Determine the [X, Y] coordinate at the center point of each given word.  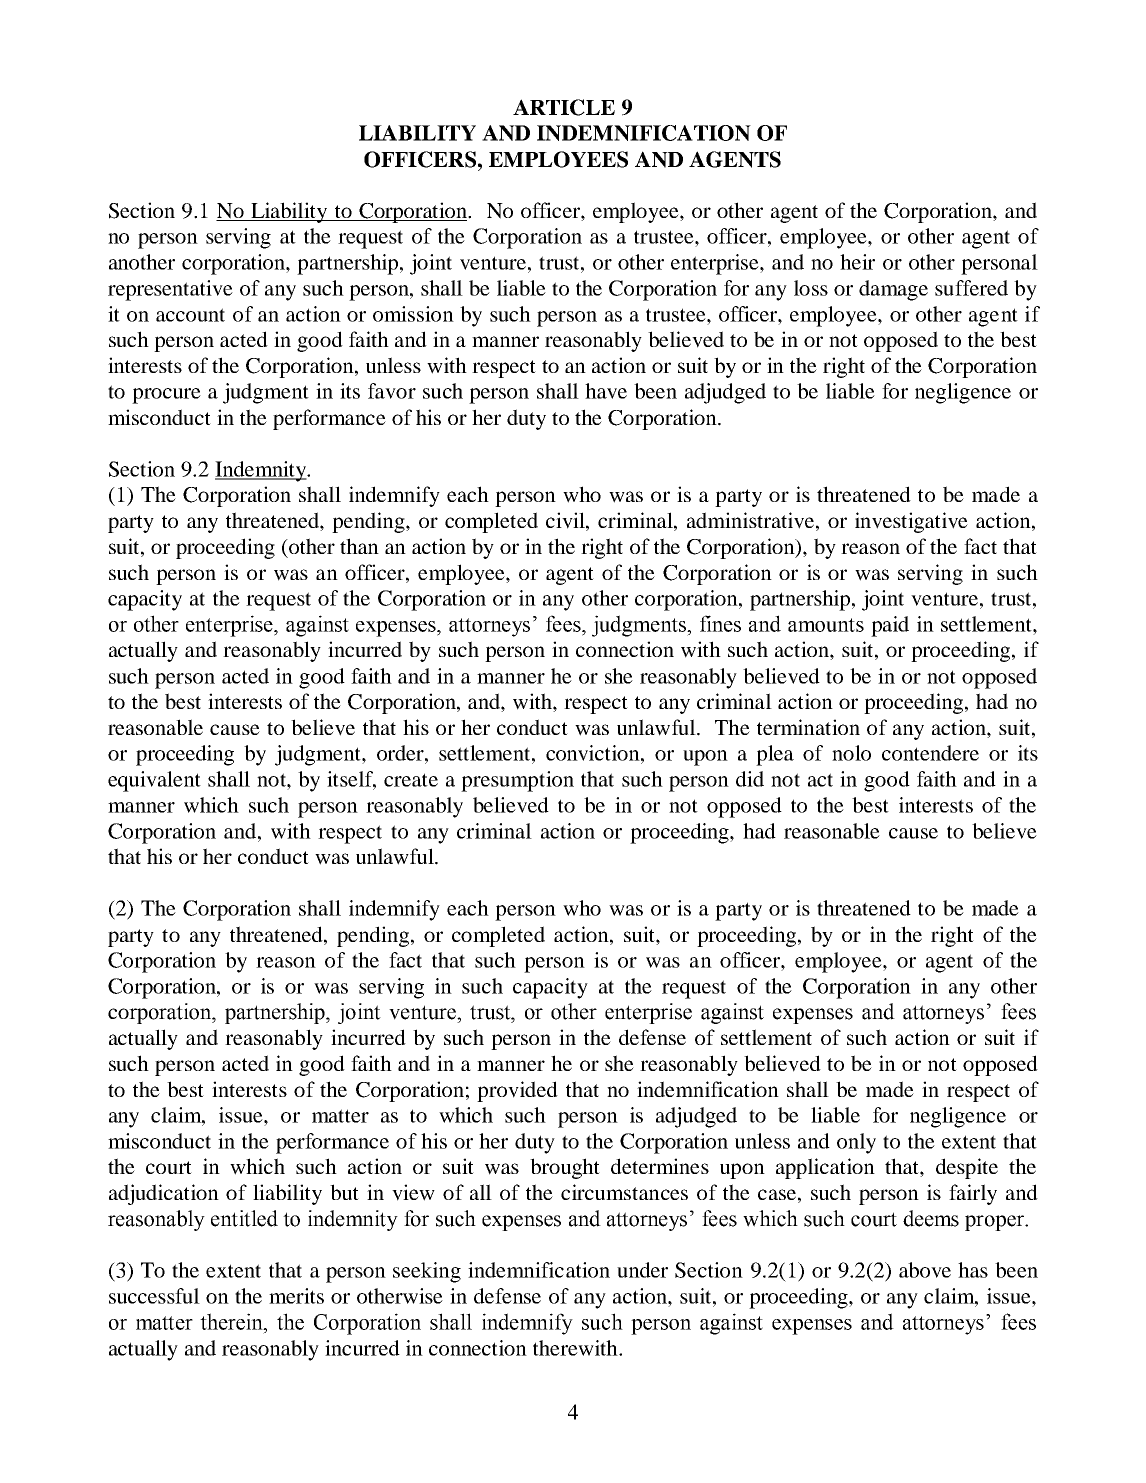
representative [170, 290]
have [606, 391]
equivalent [154, 781]
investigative [911, 522]
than [359, 546]
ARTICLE [564, 107]
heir [857, 262]
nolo [851, 753]
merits [296, 1296]
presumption [517, 781]
